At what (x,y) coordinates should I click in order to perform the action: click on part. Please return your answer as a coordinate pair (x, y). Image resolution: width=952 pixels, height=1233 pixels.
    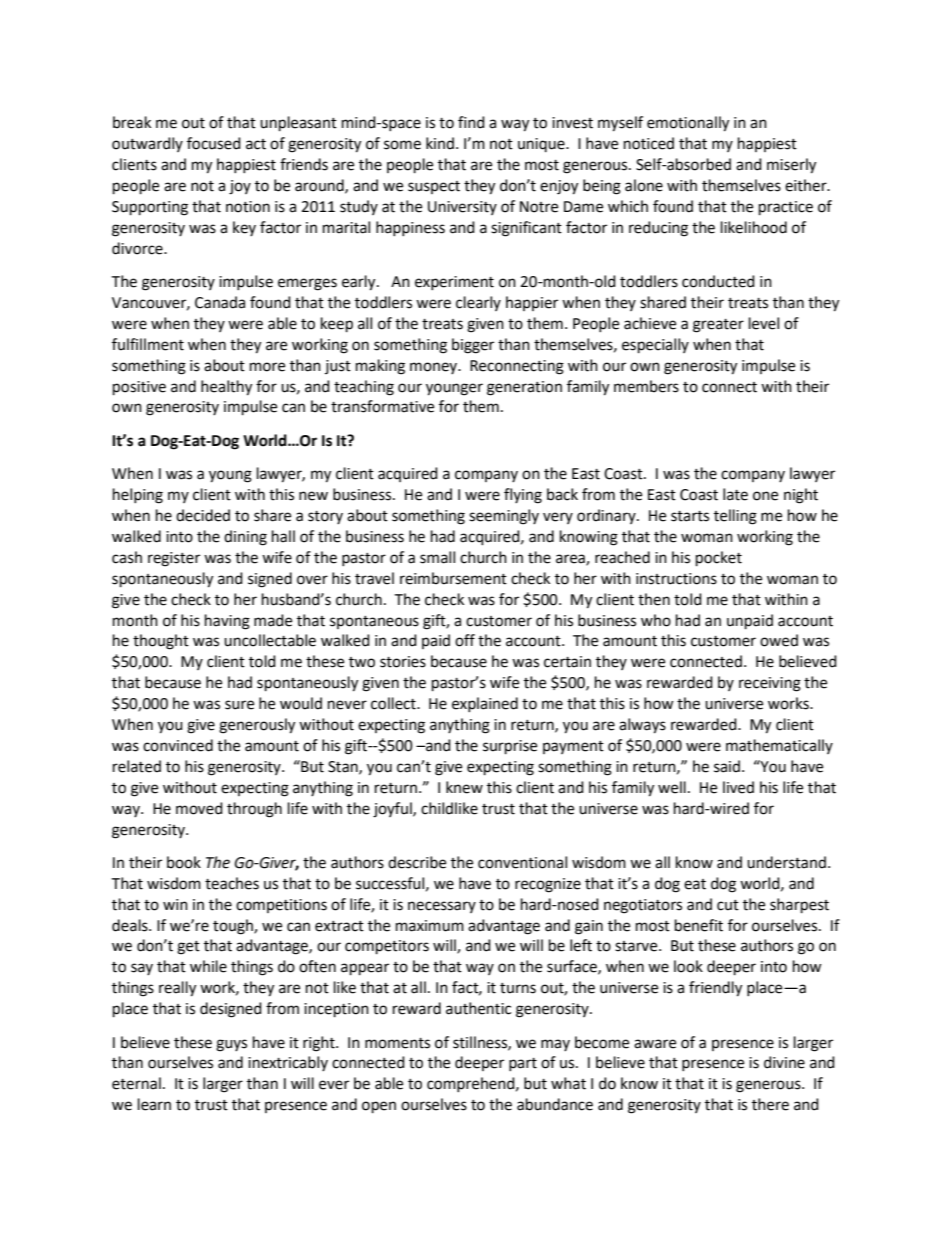
    Looking at the image, I should click on (523, 1064).
